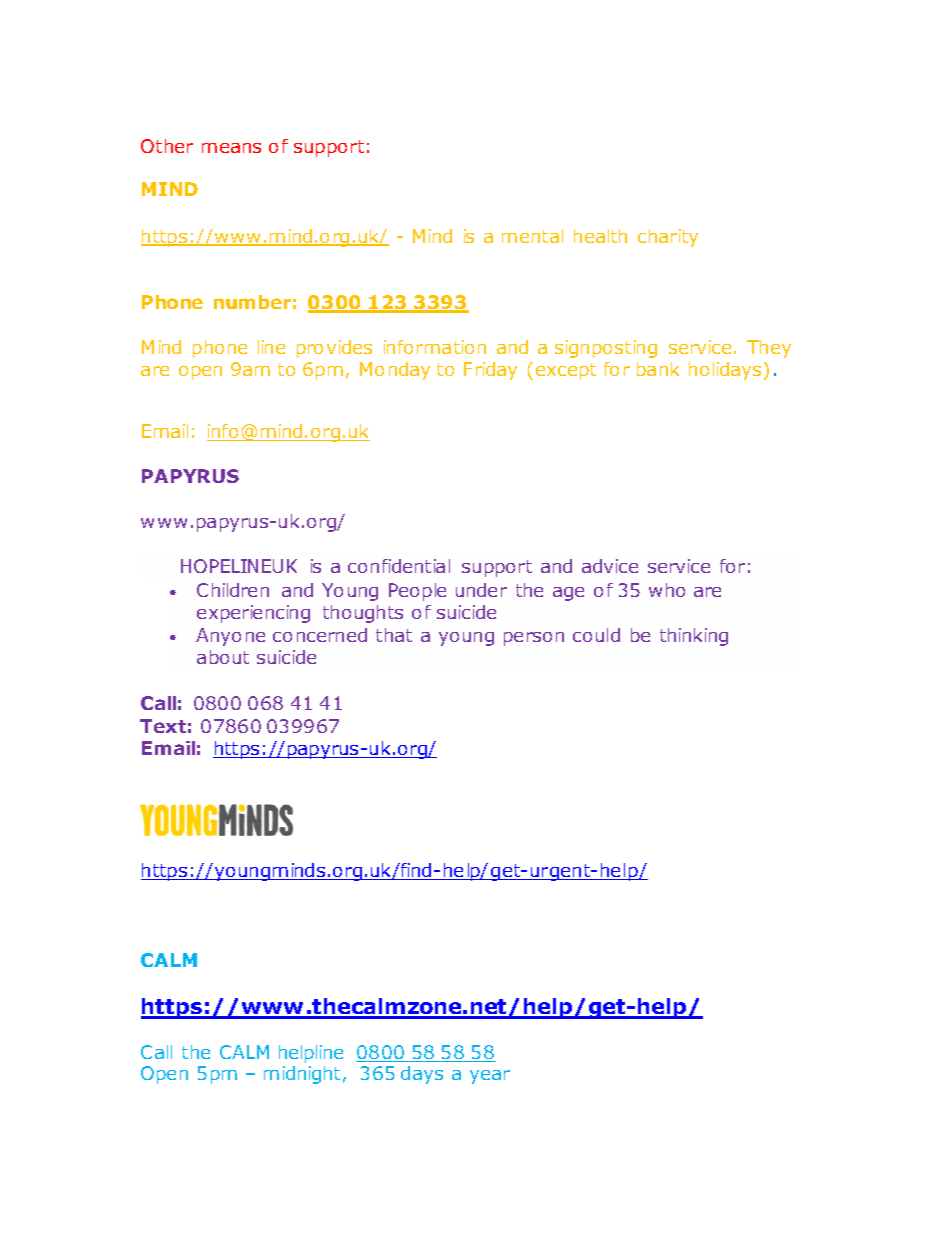 The image size is (952, 1233). What do you see at coordinates (596, 635) in the screenshot?
I see `could` at bounding box center [596, 635].
